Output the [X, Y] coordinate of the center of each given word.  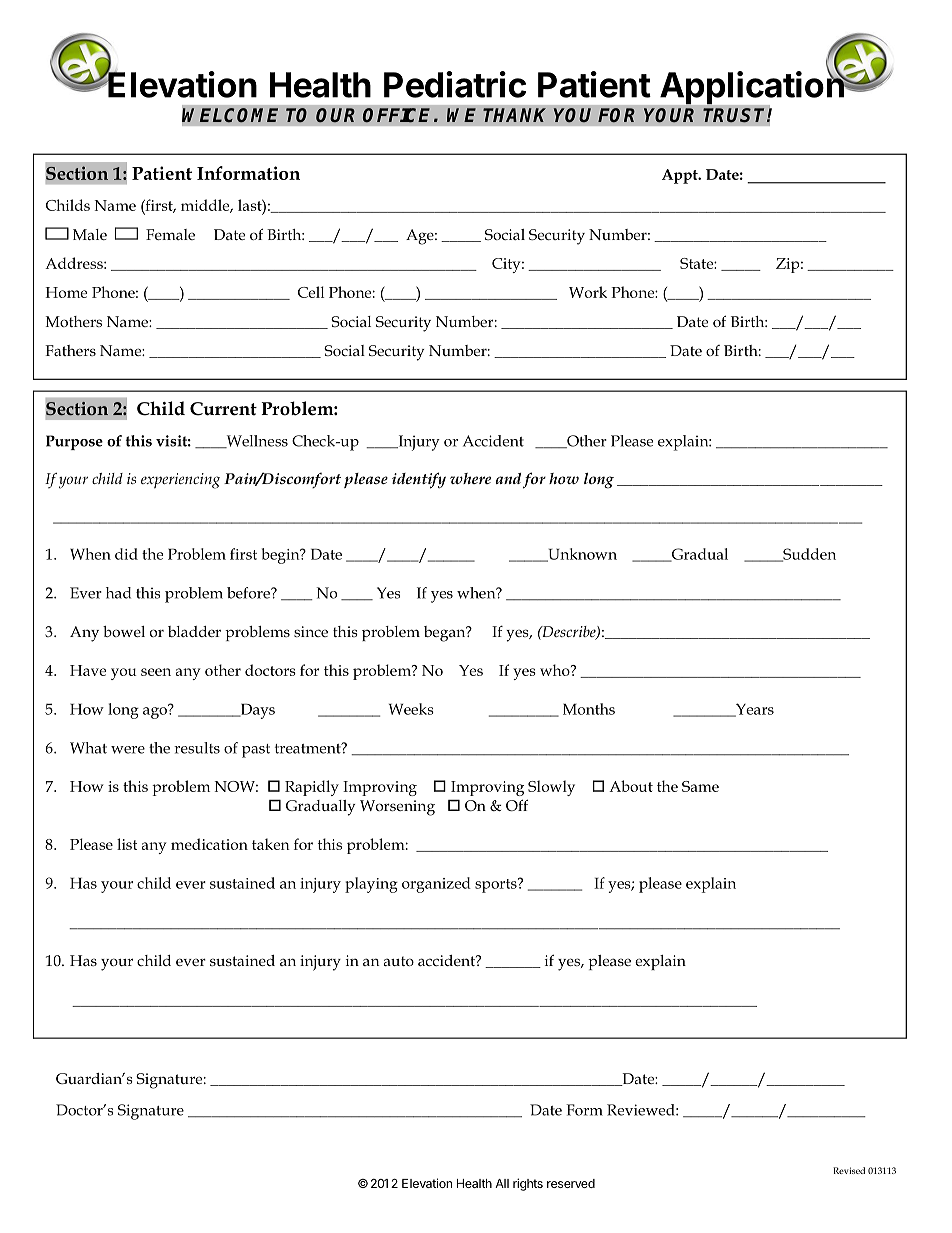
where [470, 478]
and [508, 478]
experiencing [180, 481]
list [127, 844]
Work [588, 292]
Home [66, 292]
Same [700, 786]
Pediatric [455, 84]
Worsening [397, 808]
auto [398, 961]
